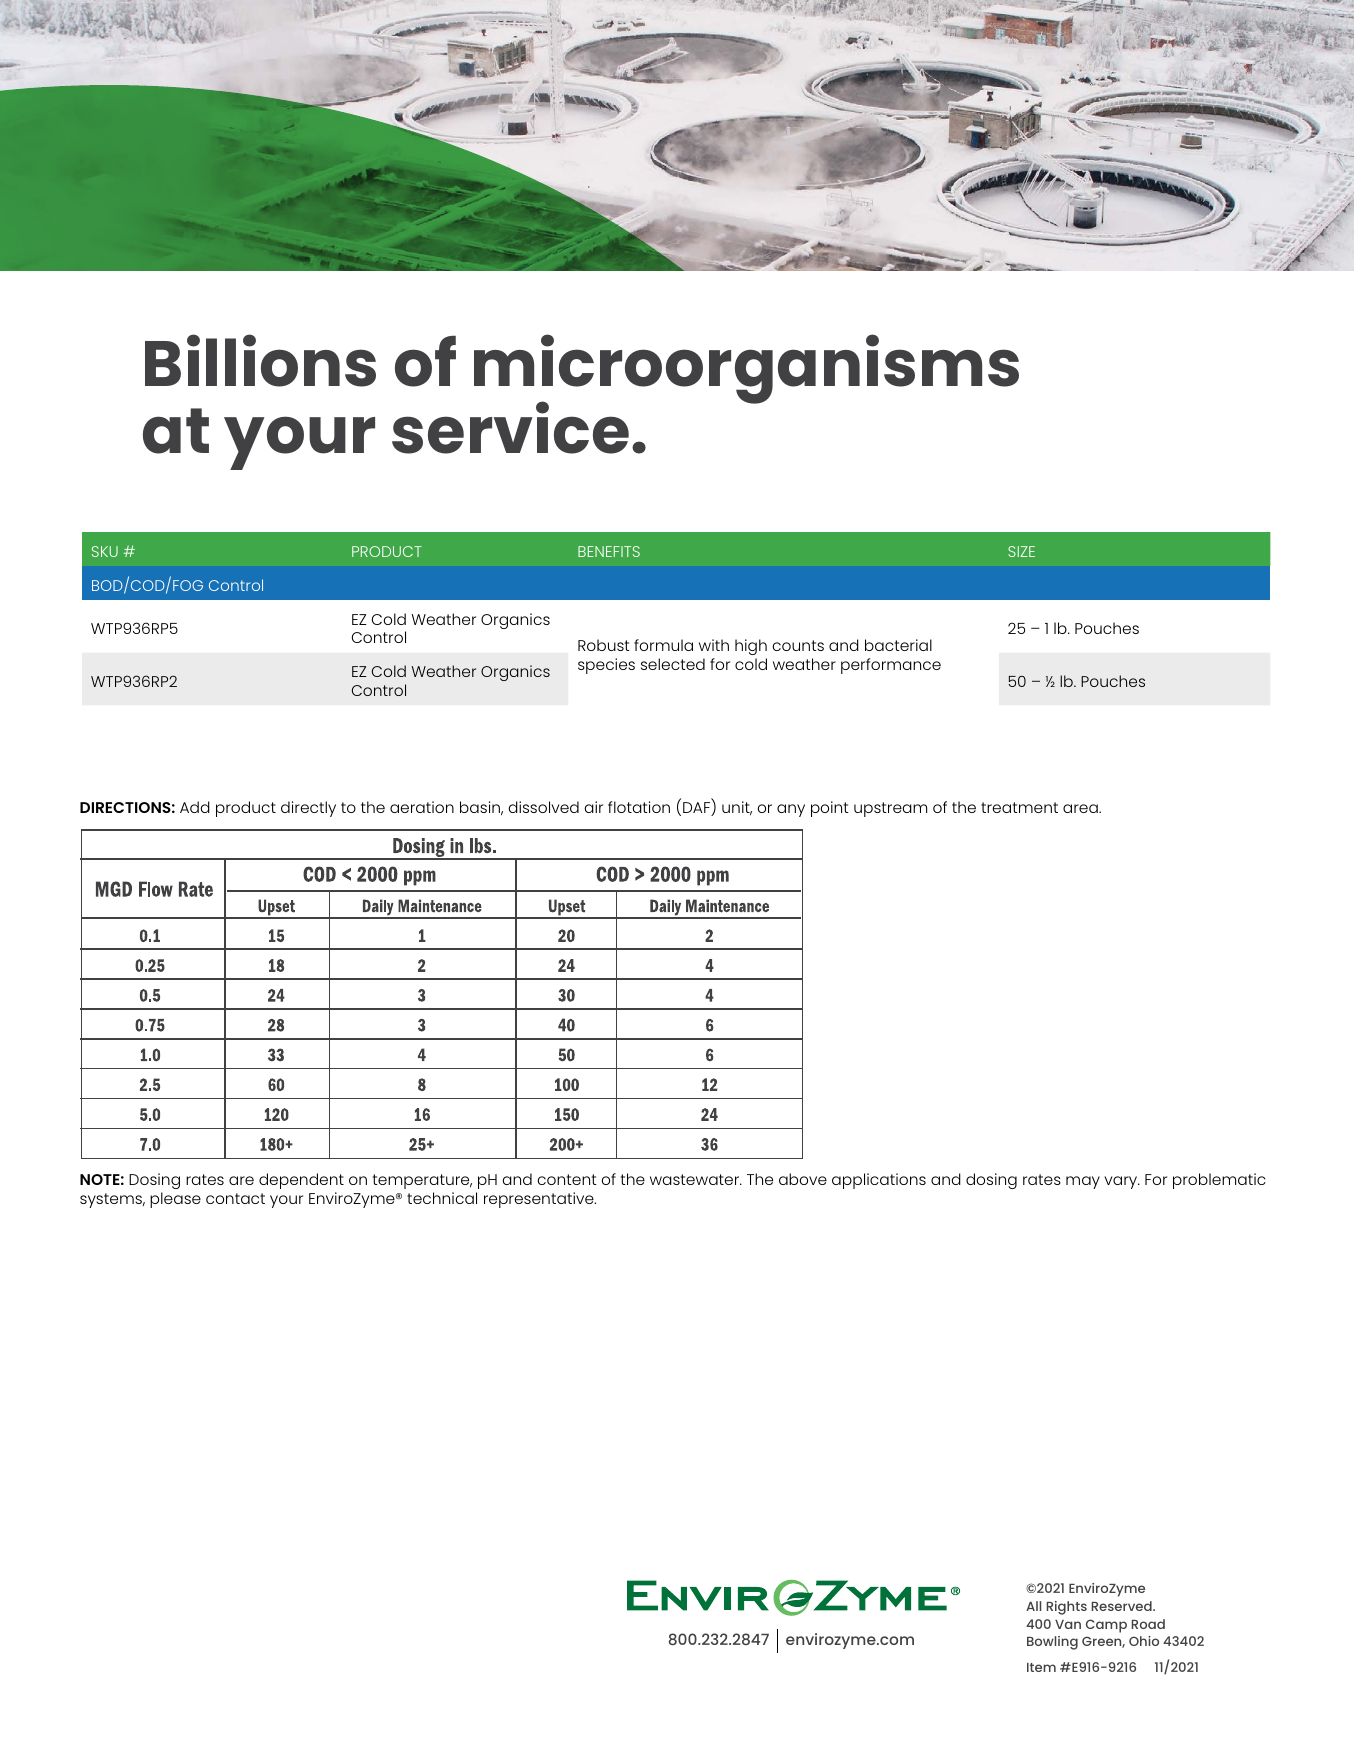 This page has height=1753, width=1354. I want to click on SIZE, so click(1021, 551).
